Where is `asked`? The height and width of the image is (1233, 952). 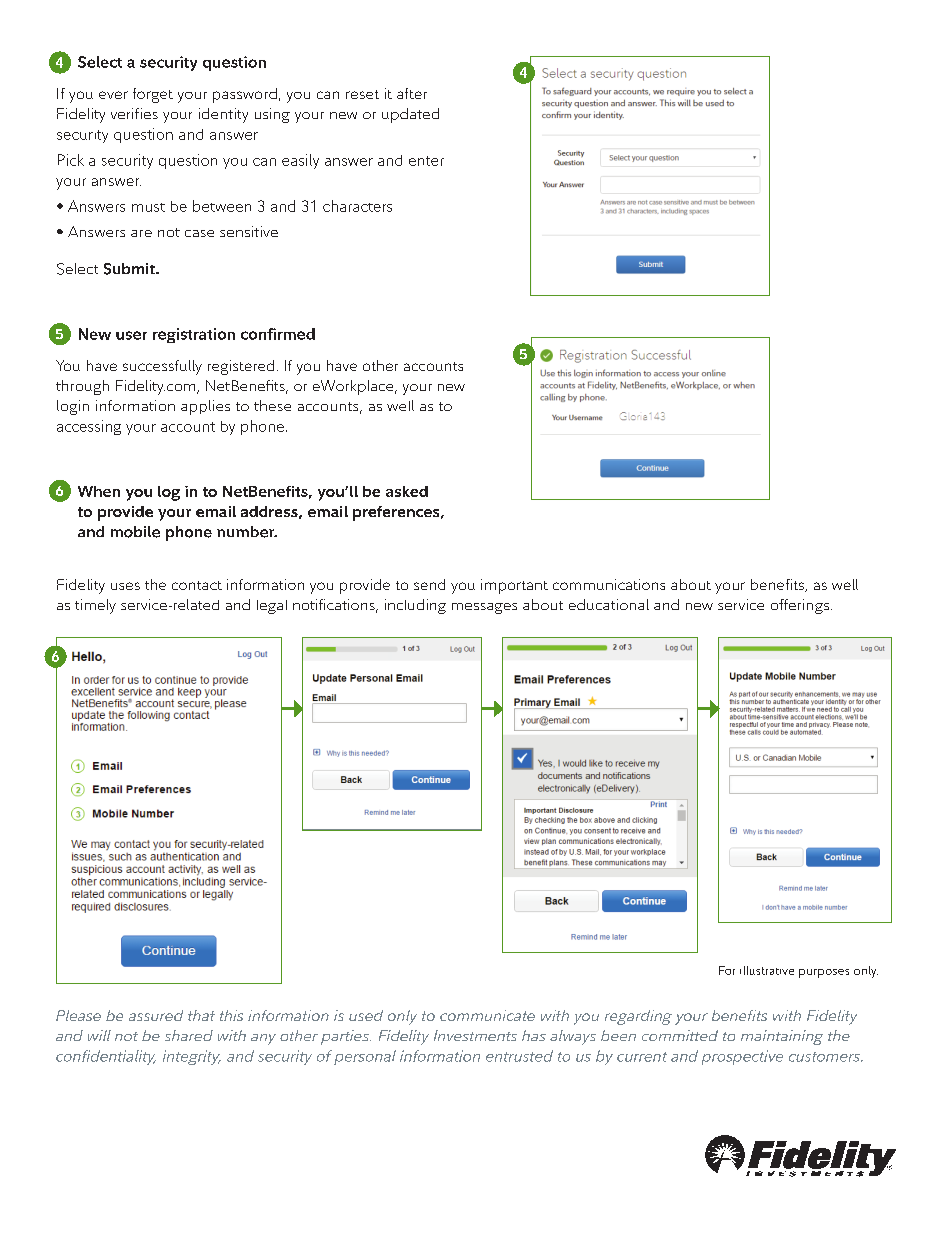 asked is located at coordinates (407, 491).
